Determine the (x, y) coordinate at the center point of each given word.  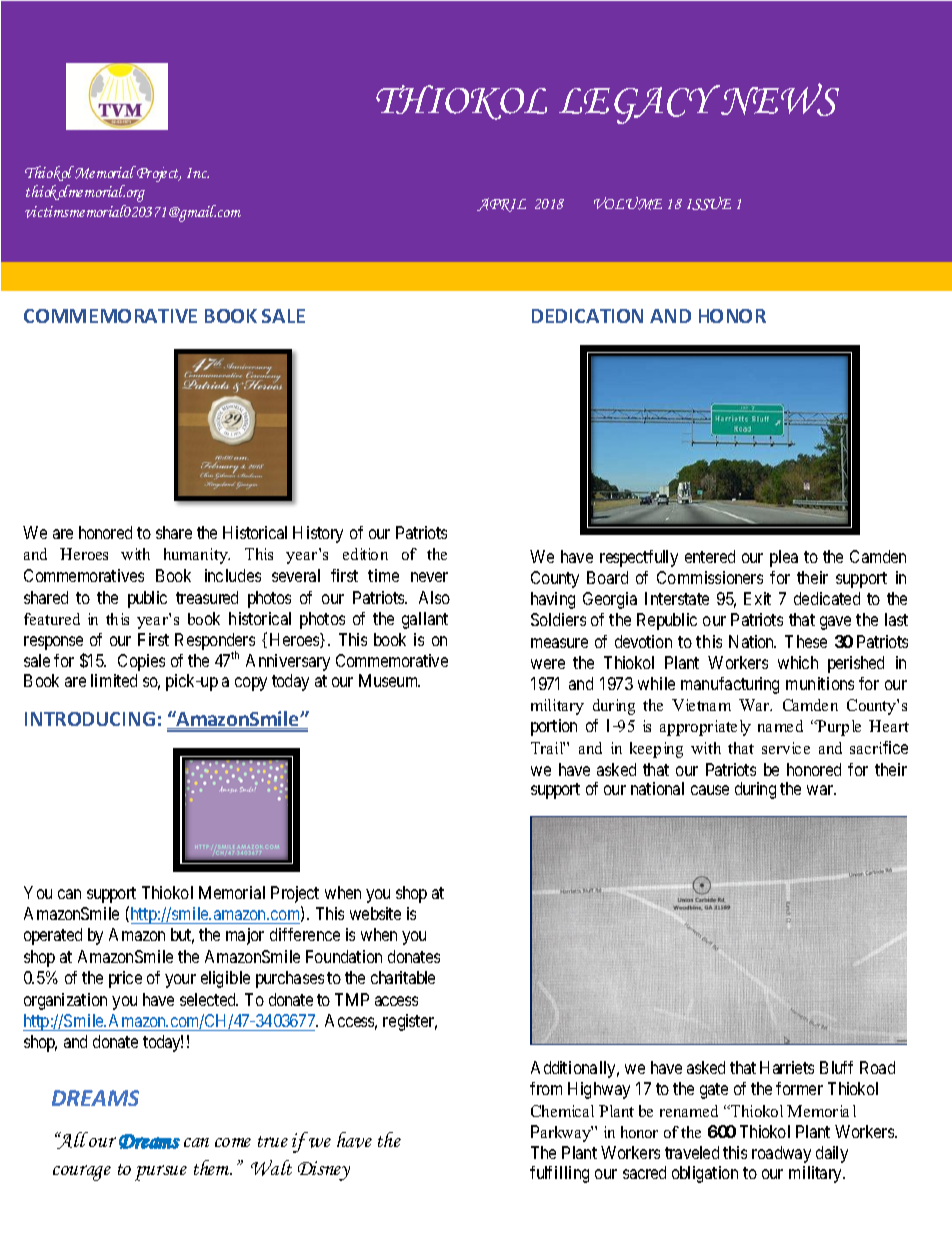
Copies (141, 662)
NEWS (779, 99)
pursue (161, 1173)
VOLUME (628, 203)
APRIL (501, 205)
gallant (425, 620)
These (806, 641)
